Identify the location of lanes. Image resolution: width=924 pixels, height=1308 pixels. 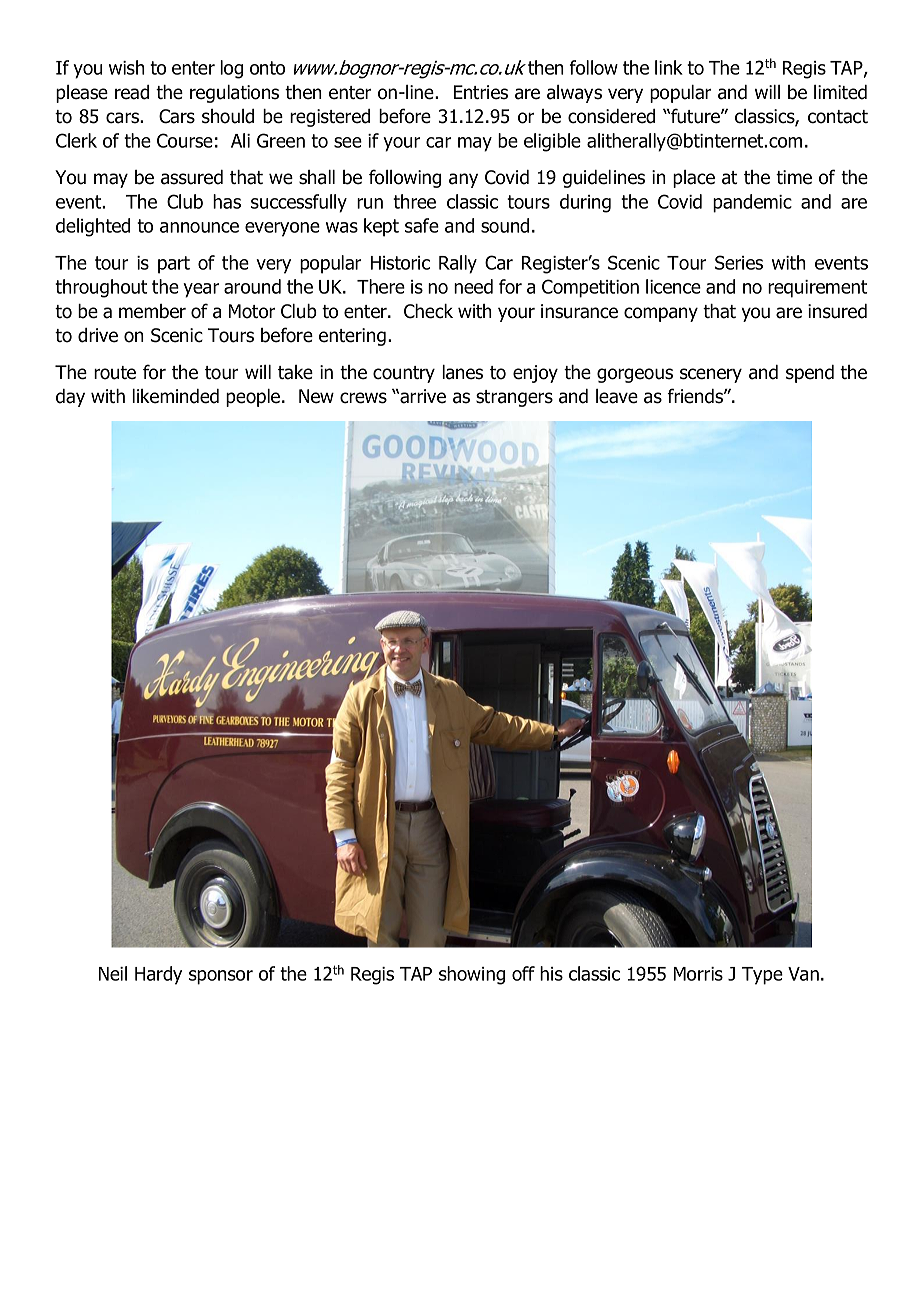
(462, 372).
